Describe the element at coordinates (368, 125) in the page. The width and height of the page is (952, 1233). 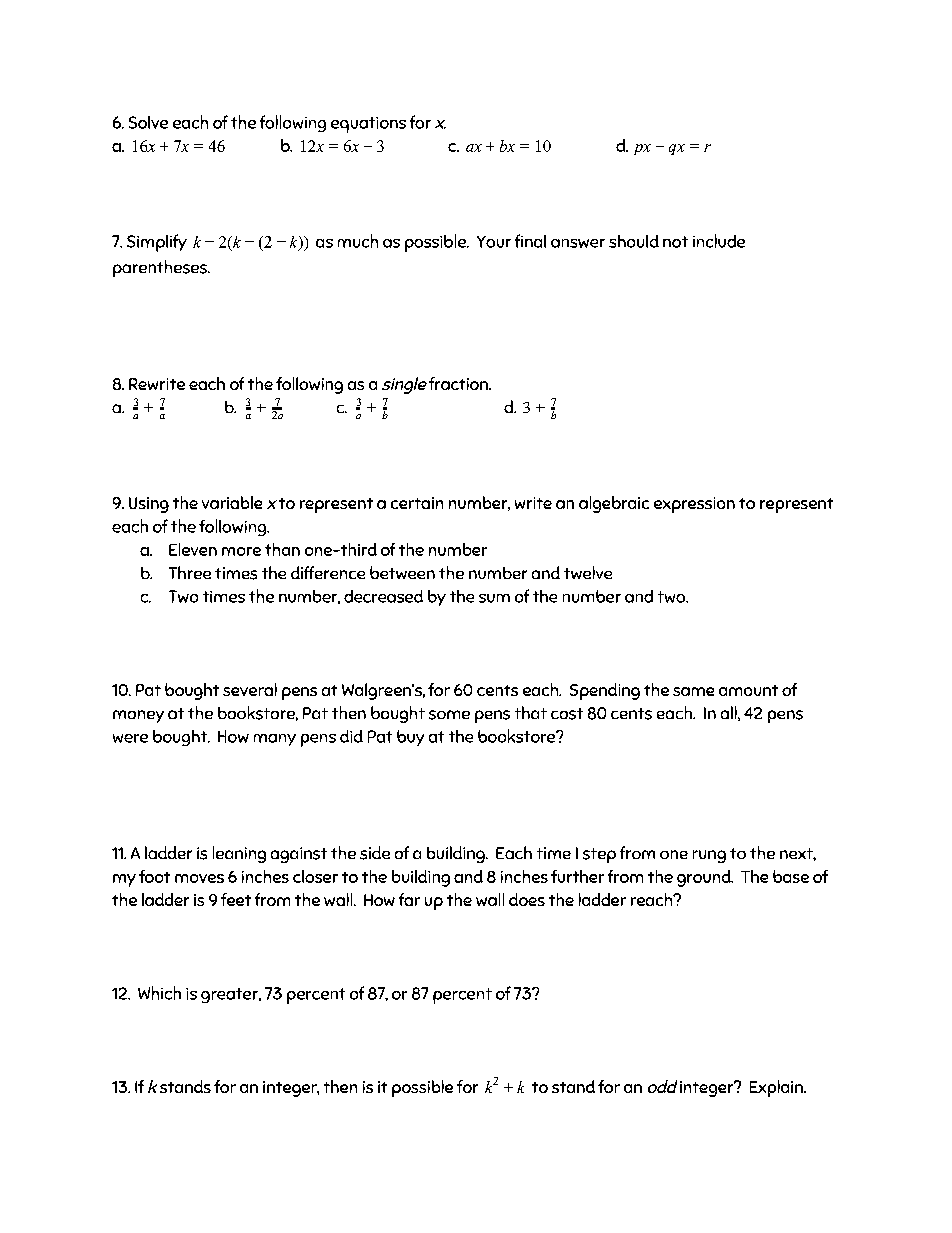
I see `equations` at that location.
